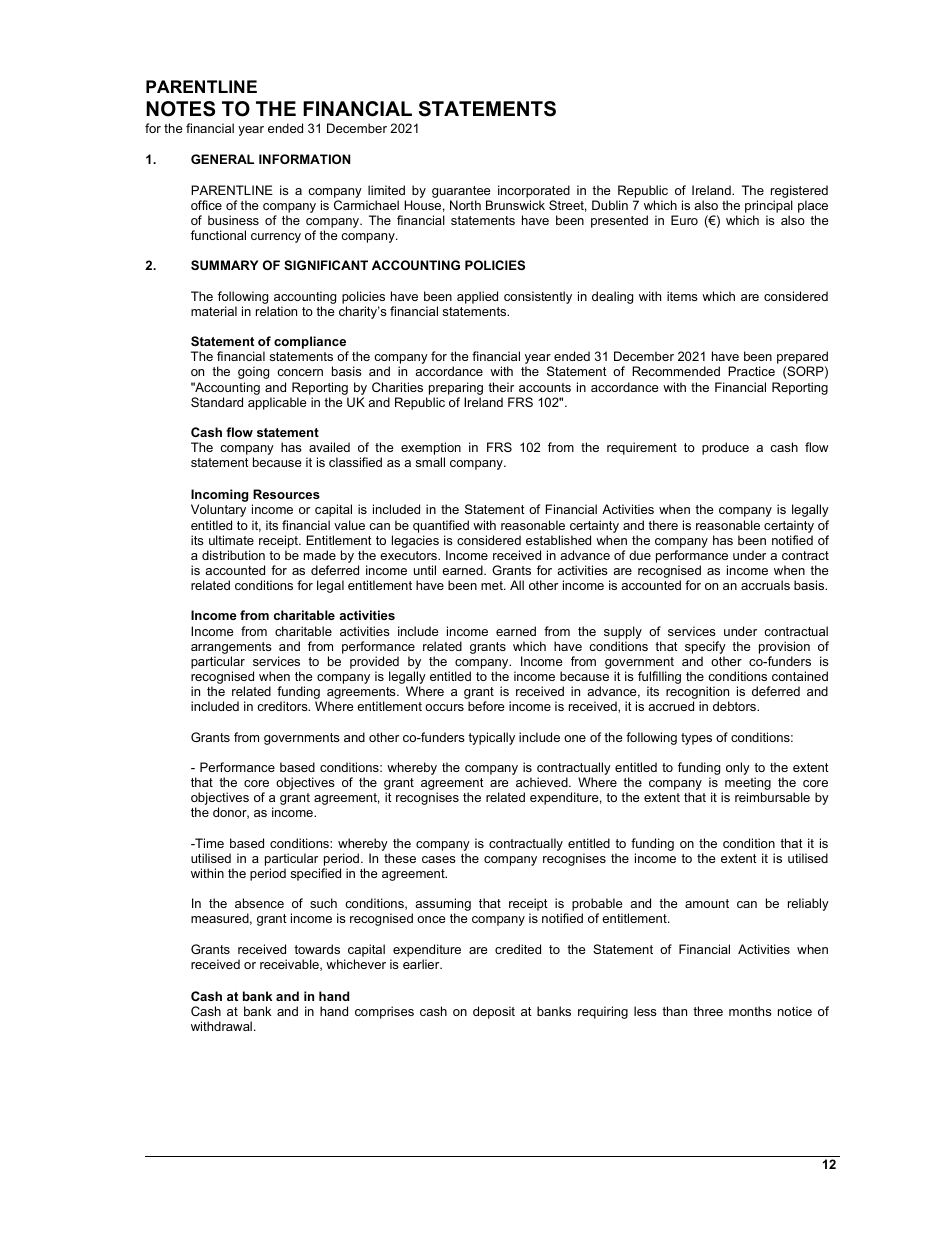  What do you see at coordinates (725, 448) in the image?
I see `produce` at bounding box center [725, 448].
